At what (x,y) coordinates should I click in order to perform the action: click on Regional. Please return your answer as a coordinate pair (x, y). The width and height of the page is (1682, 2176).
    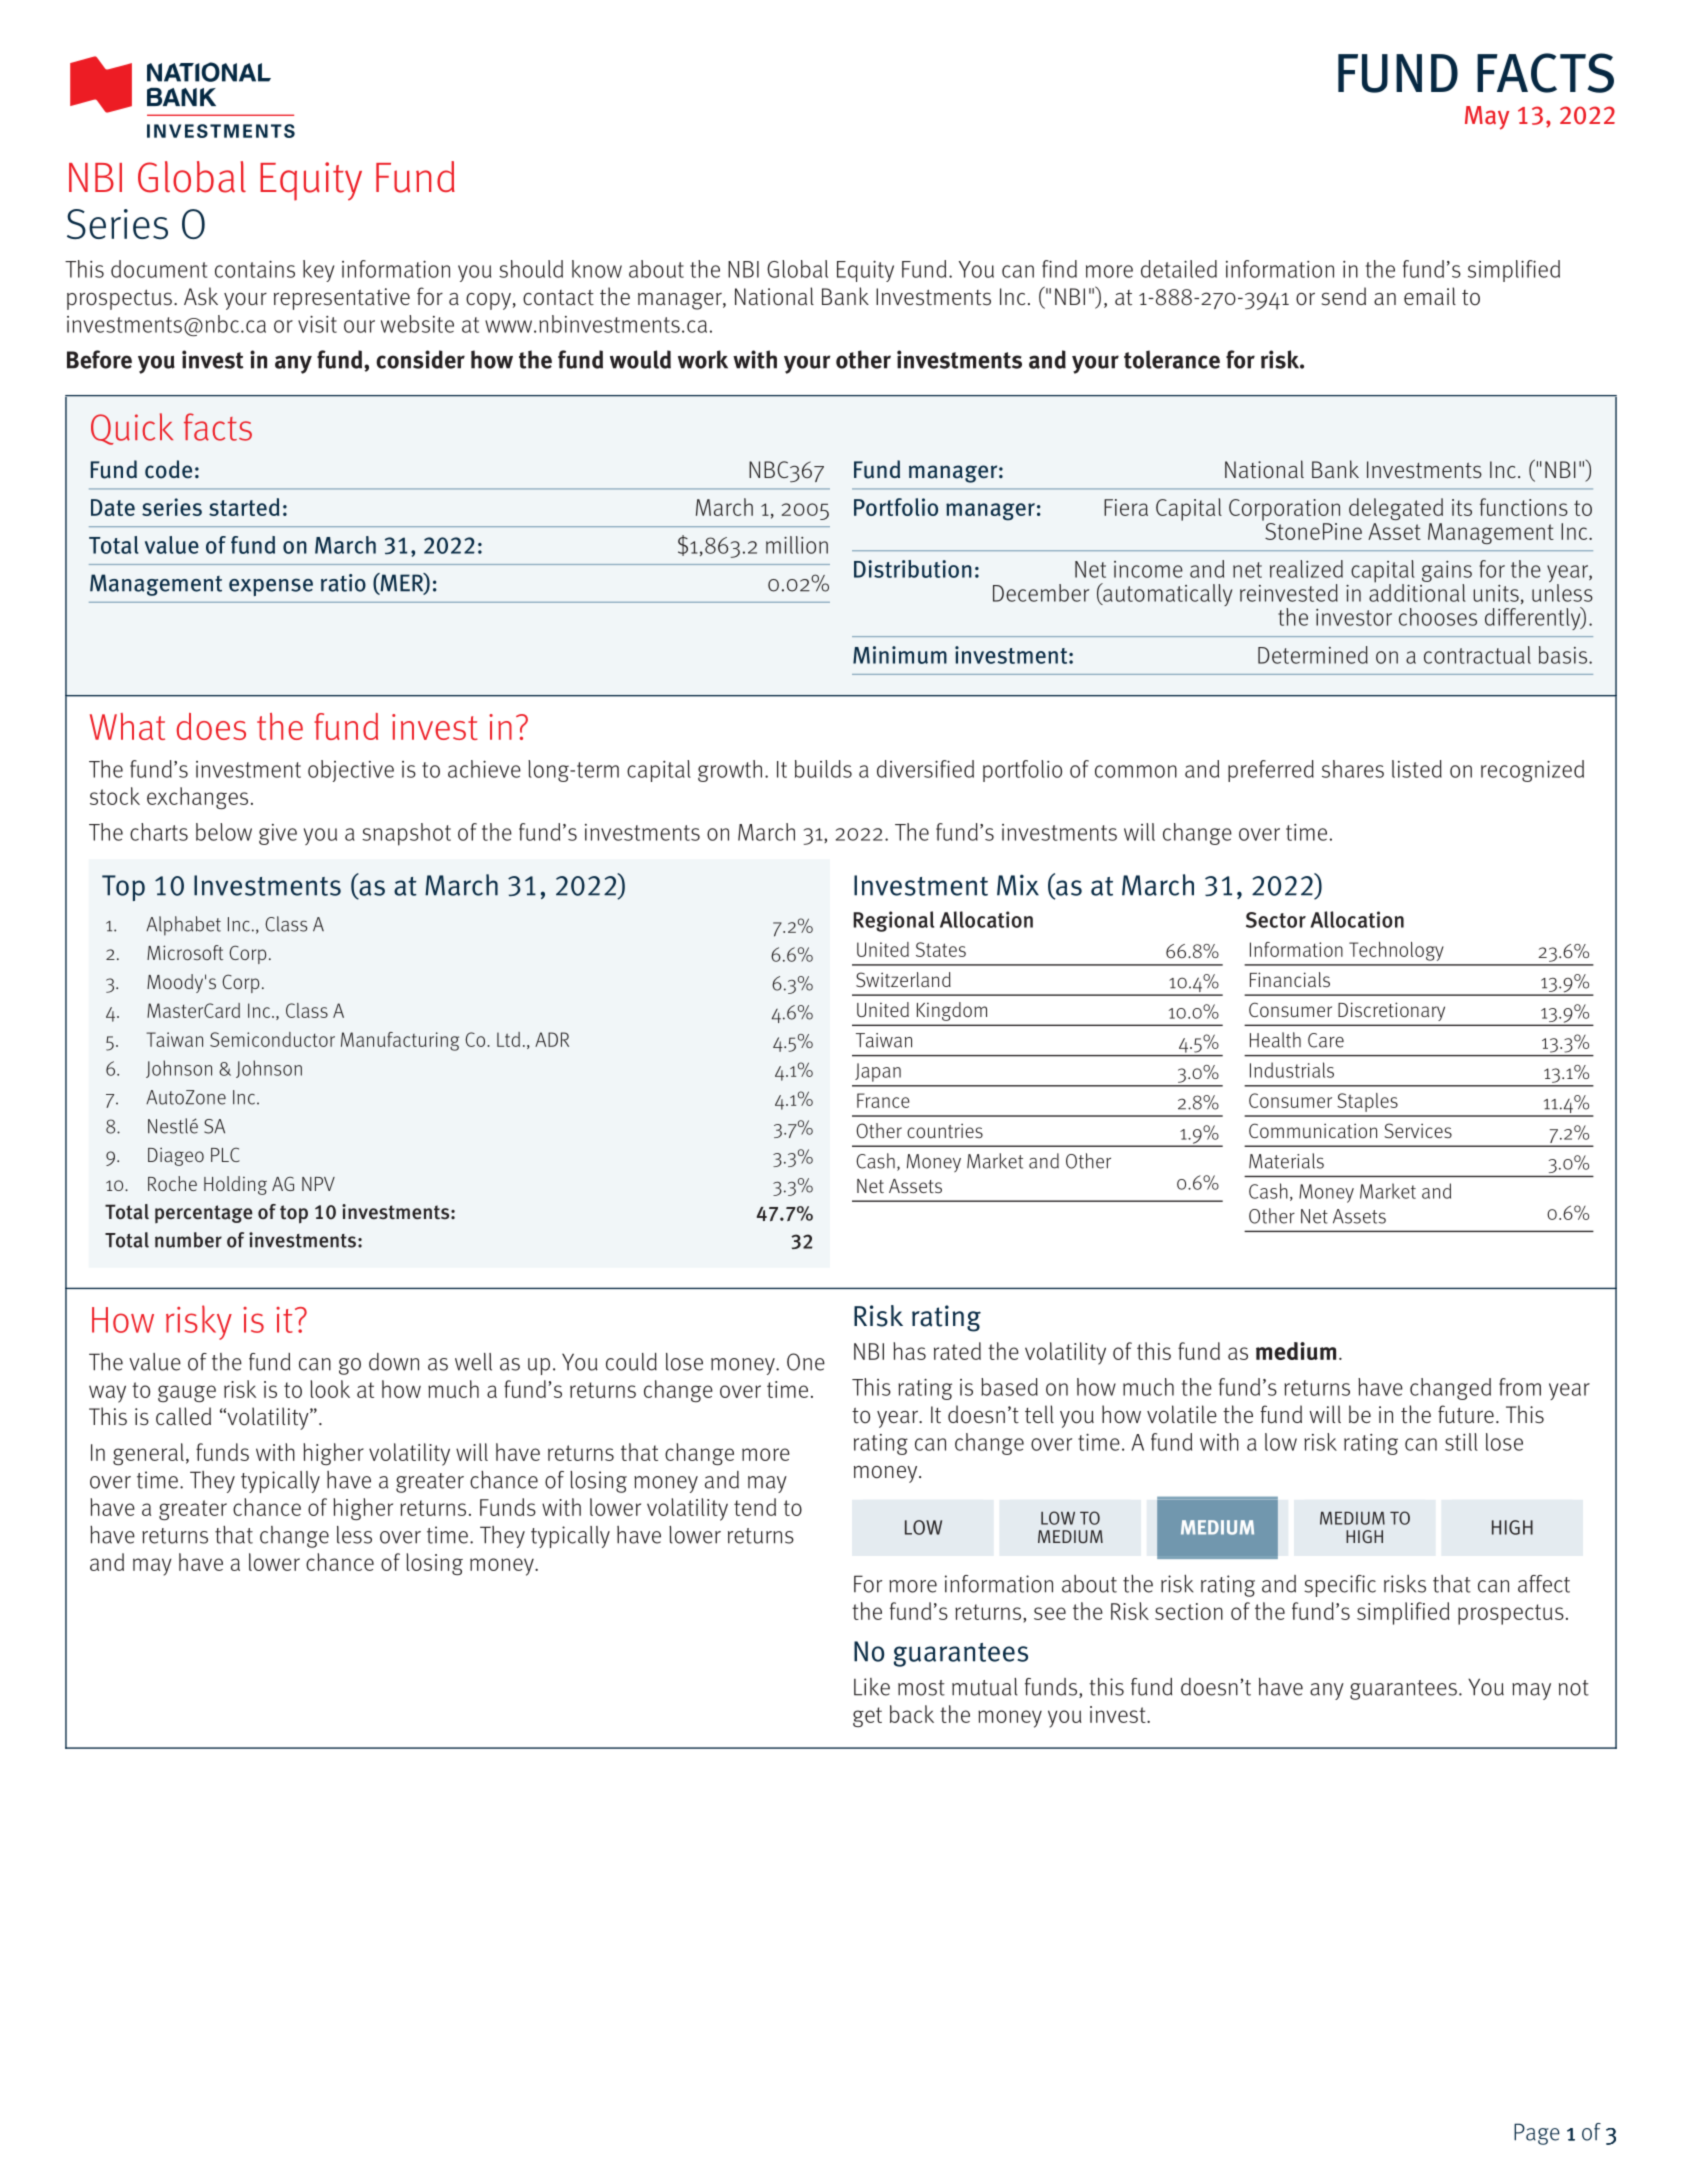
    Looking at the image, I should click on (893, 921).
